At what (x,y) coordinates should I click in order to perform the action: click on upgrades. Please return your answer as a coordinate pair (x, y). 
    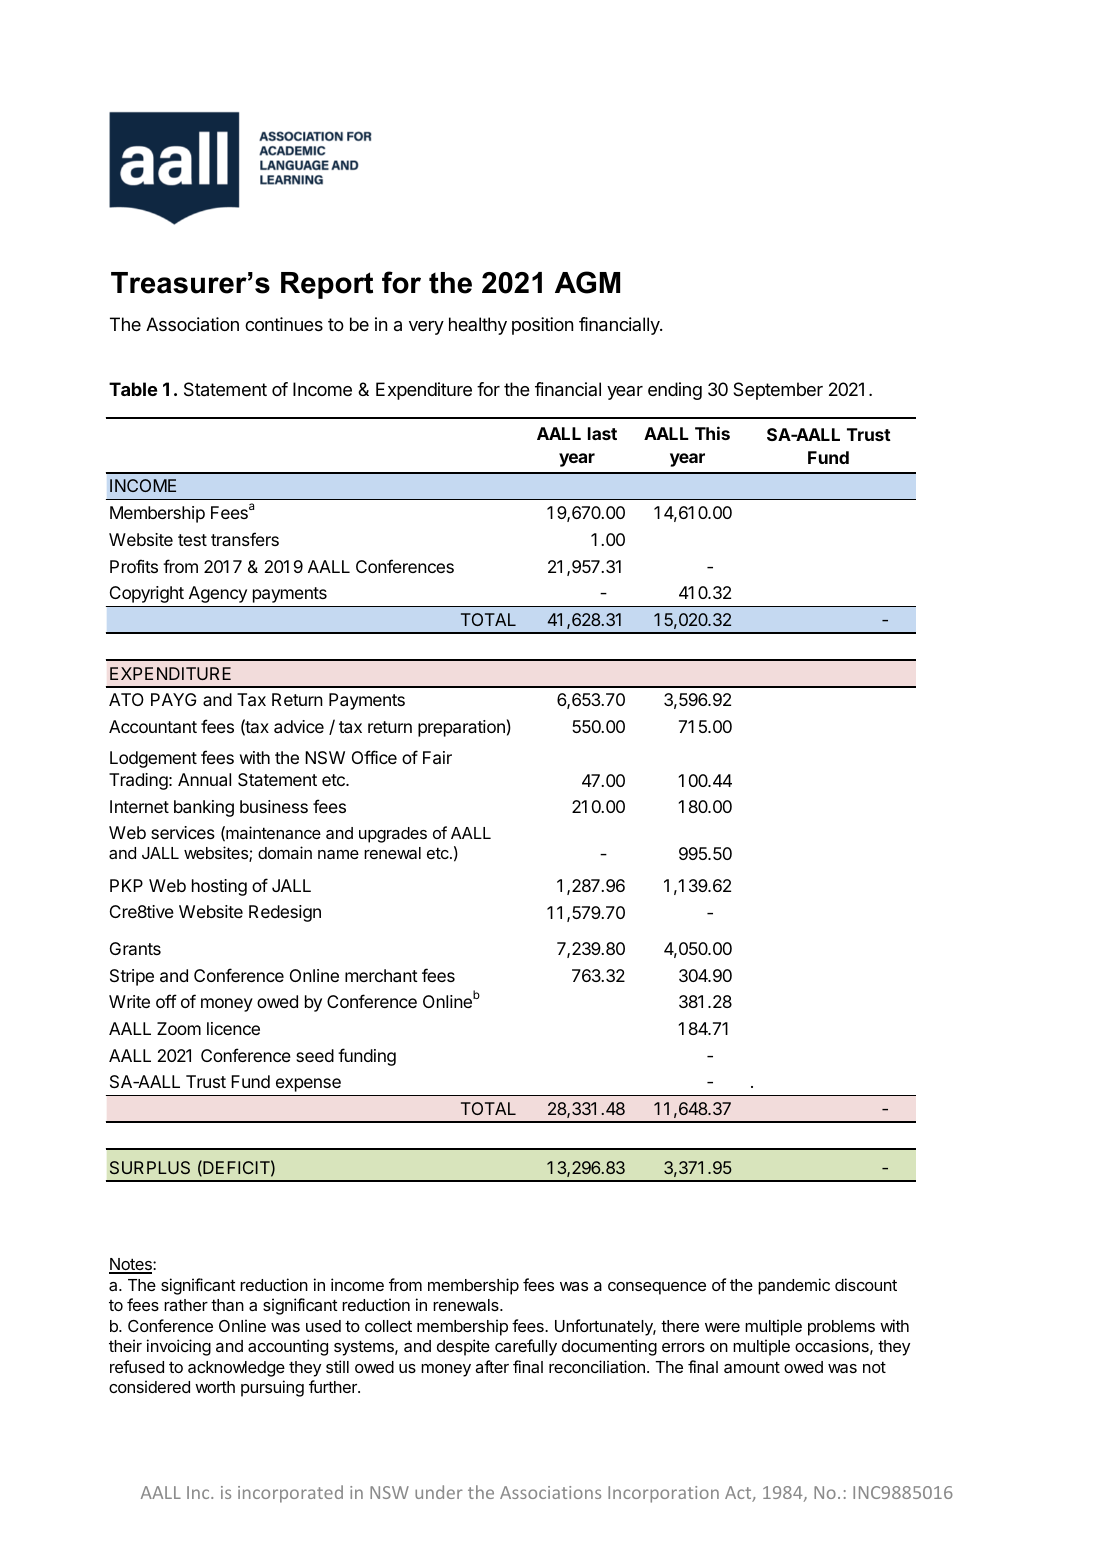
    Looking at the image, I should click on (393, 835).
